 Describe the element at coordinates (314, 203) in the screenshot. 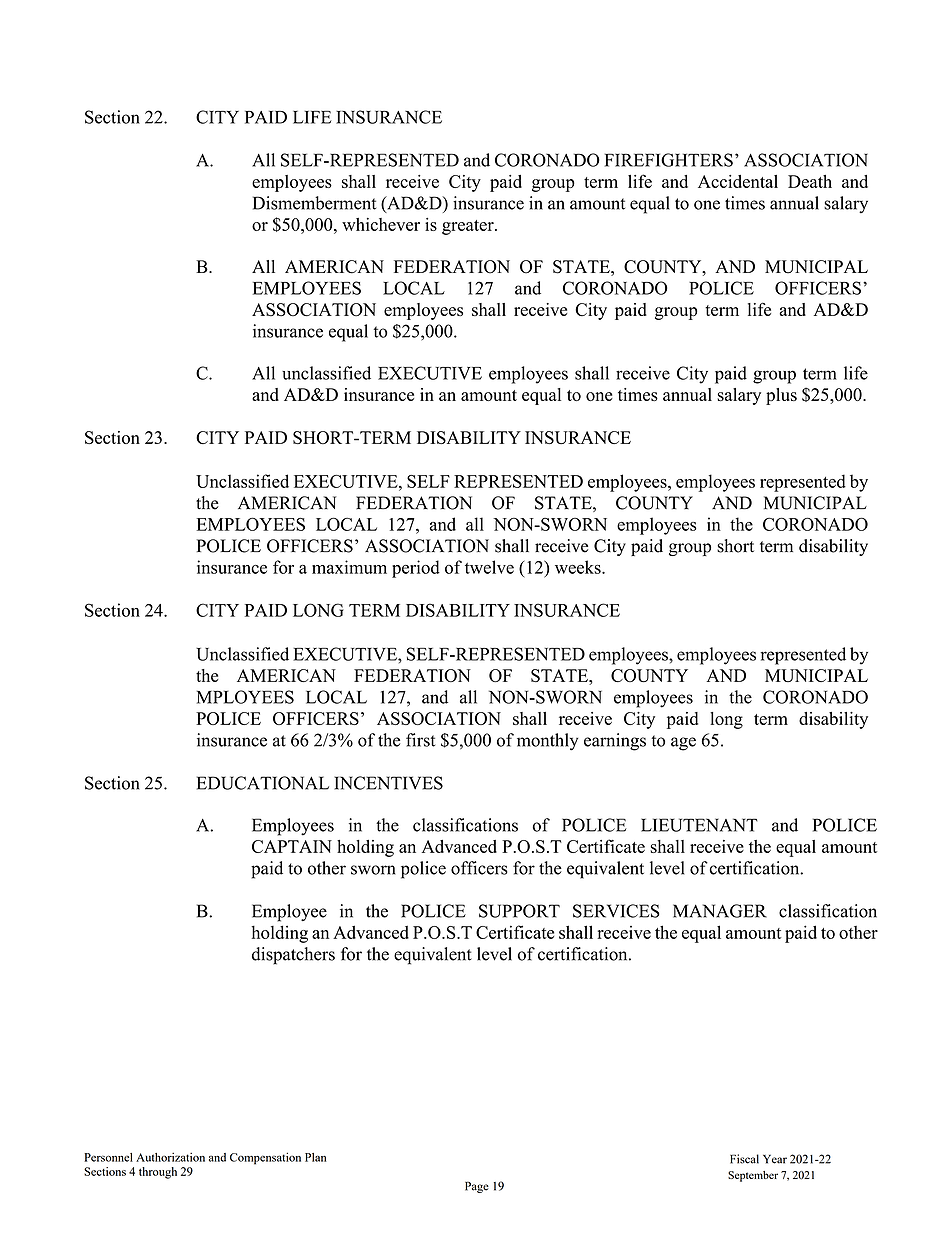

I see `Dismemberment` at that location.
